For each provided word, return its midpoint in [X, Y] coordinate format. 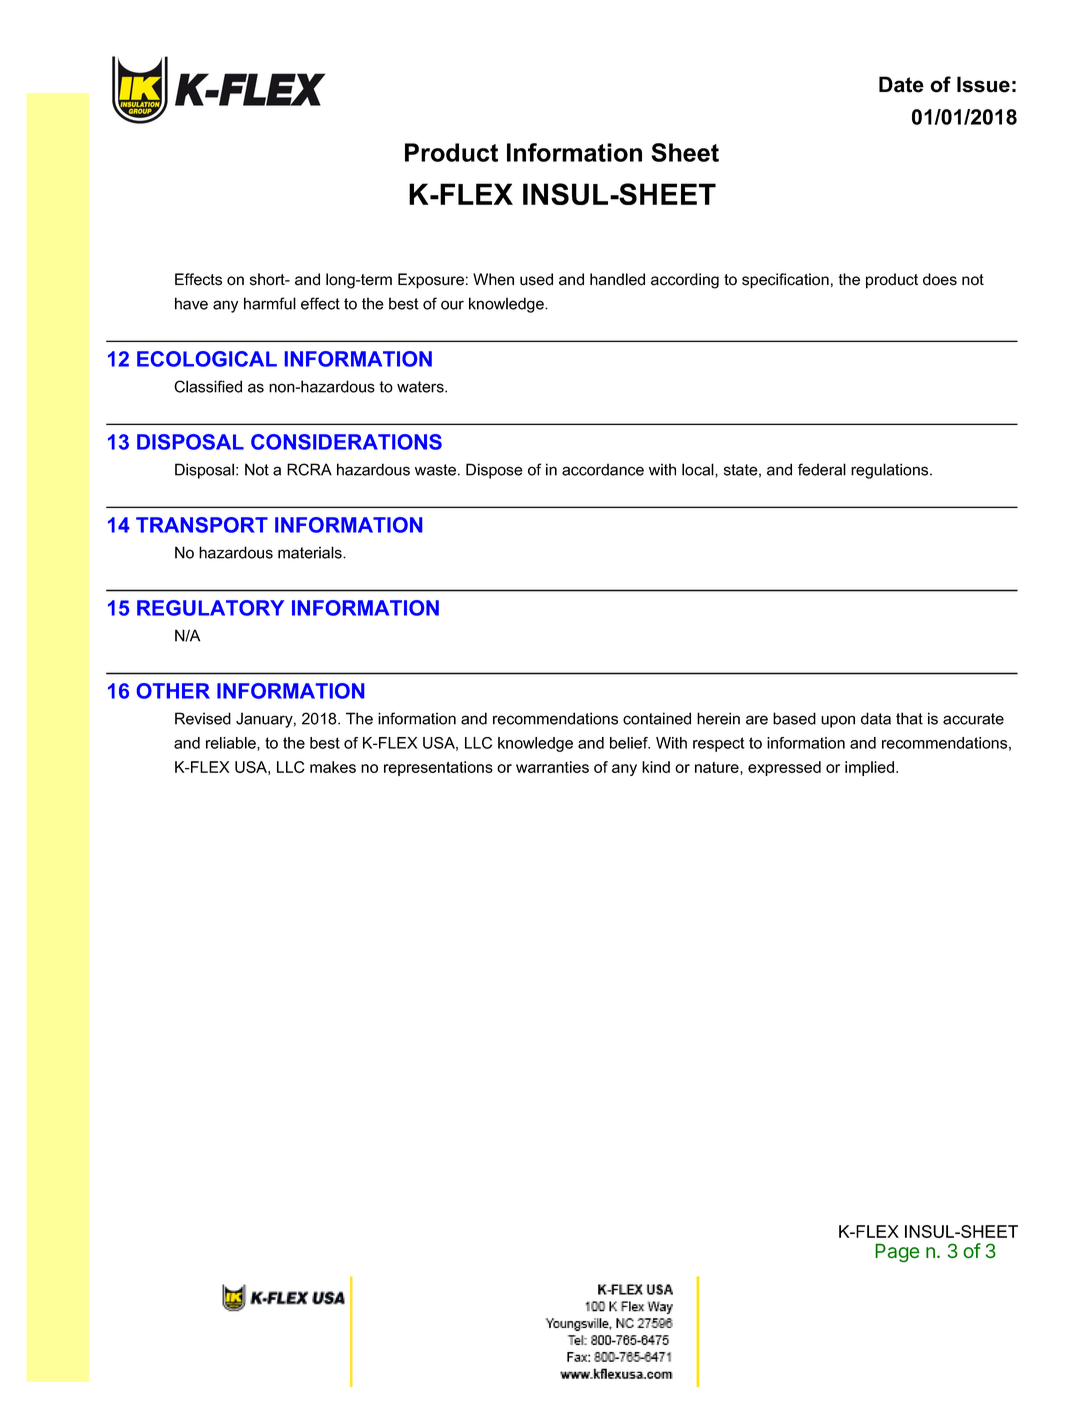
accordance [603, 469]
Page [897, 1253]
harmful [270, 303]
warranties [552, 767]
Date [901, 84]
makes [333, 767]
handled [617, 279]
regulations [891, 471]
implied [871, 768]
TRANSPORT [202, 525]
